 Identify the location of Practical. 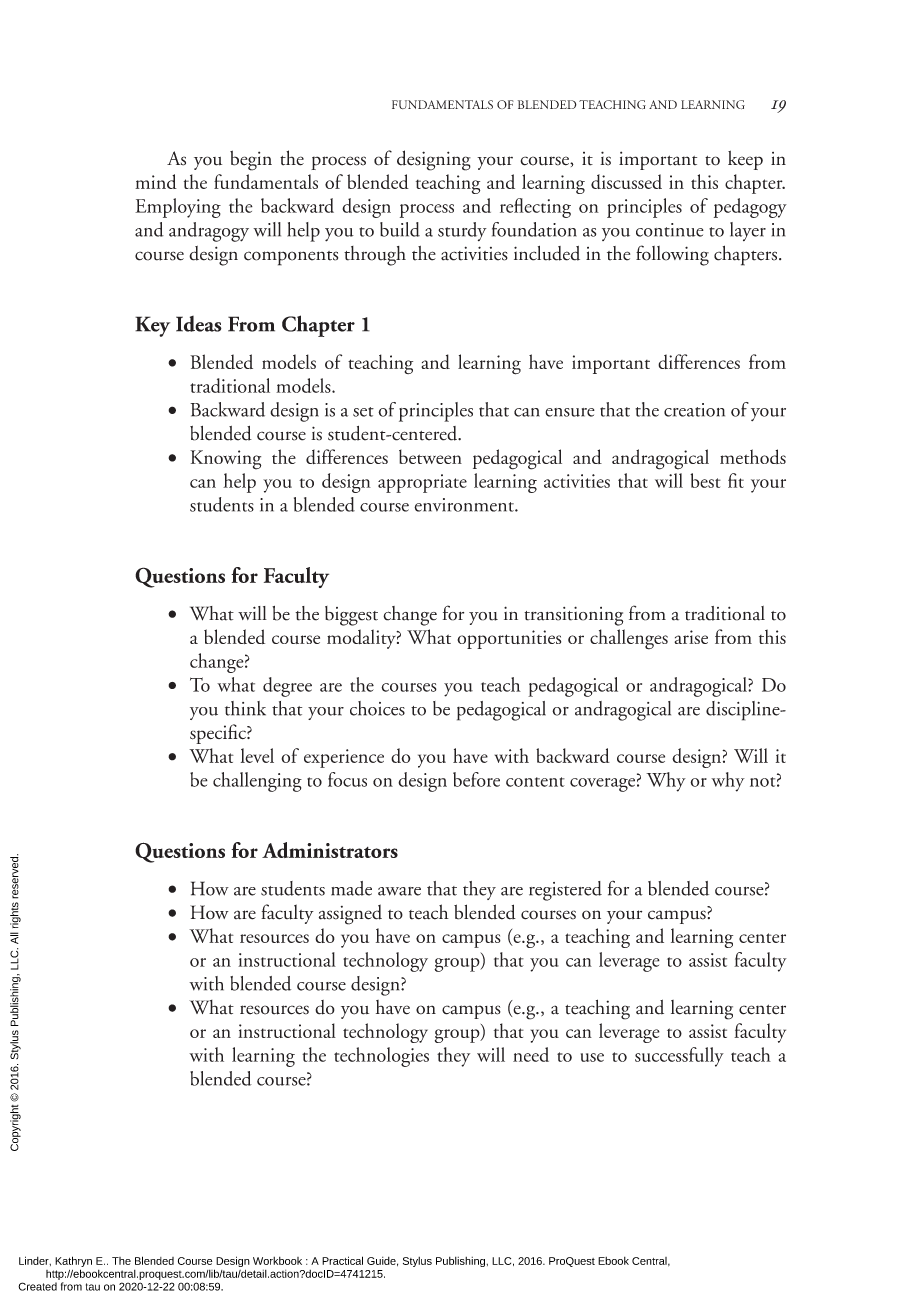
(342, 1260).
